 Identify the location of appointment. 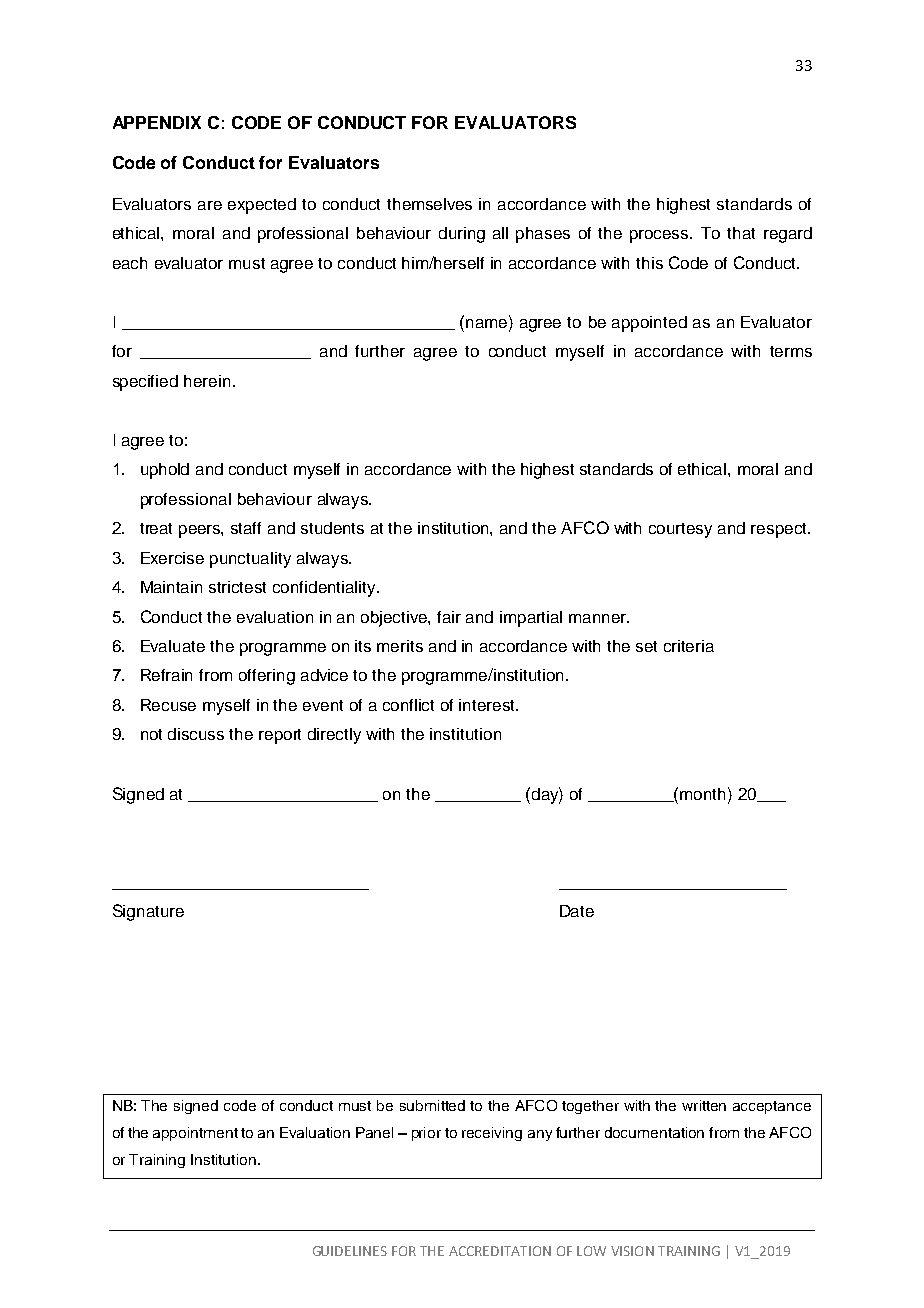
(195, 1134).
